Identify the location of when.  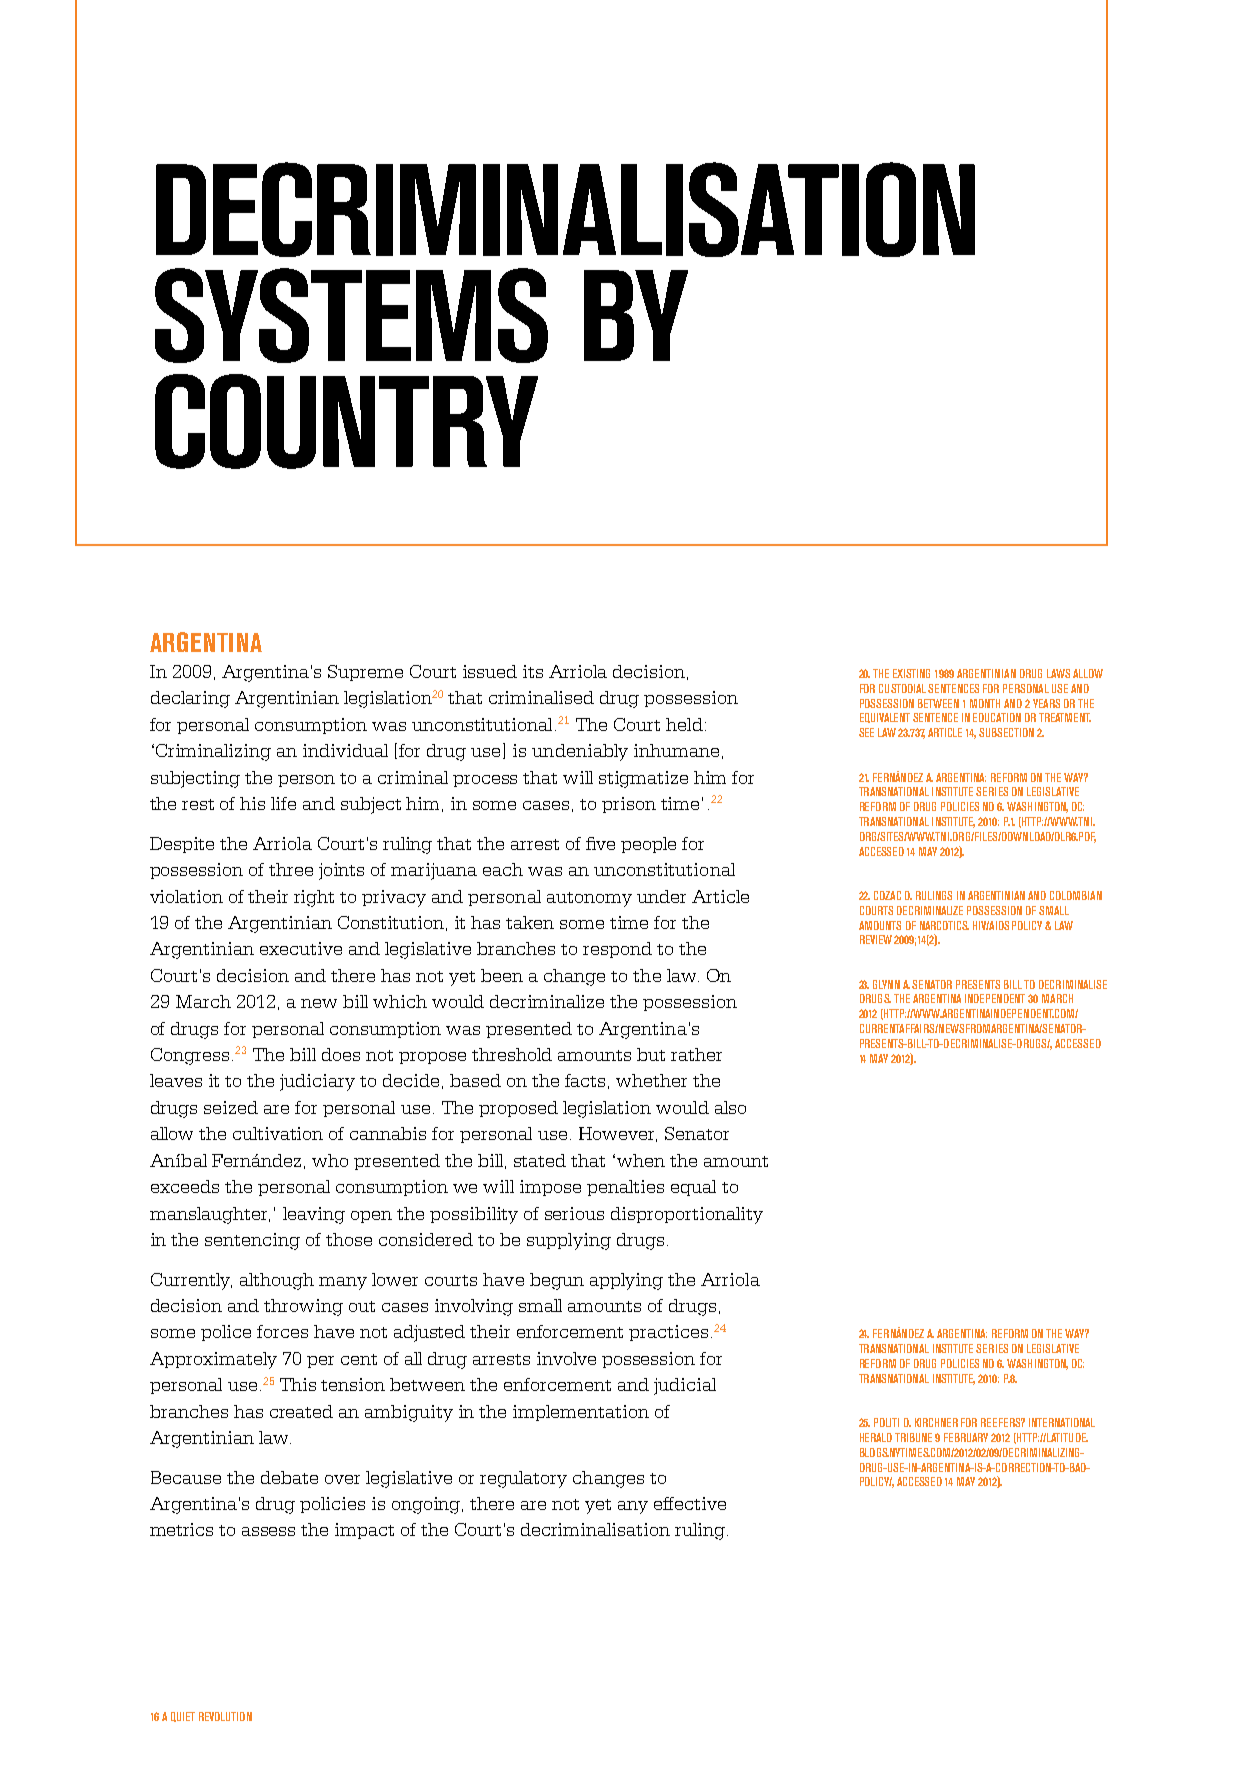
(641, 1160).
